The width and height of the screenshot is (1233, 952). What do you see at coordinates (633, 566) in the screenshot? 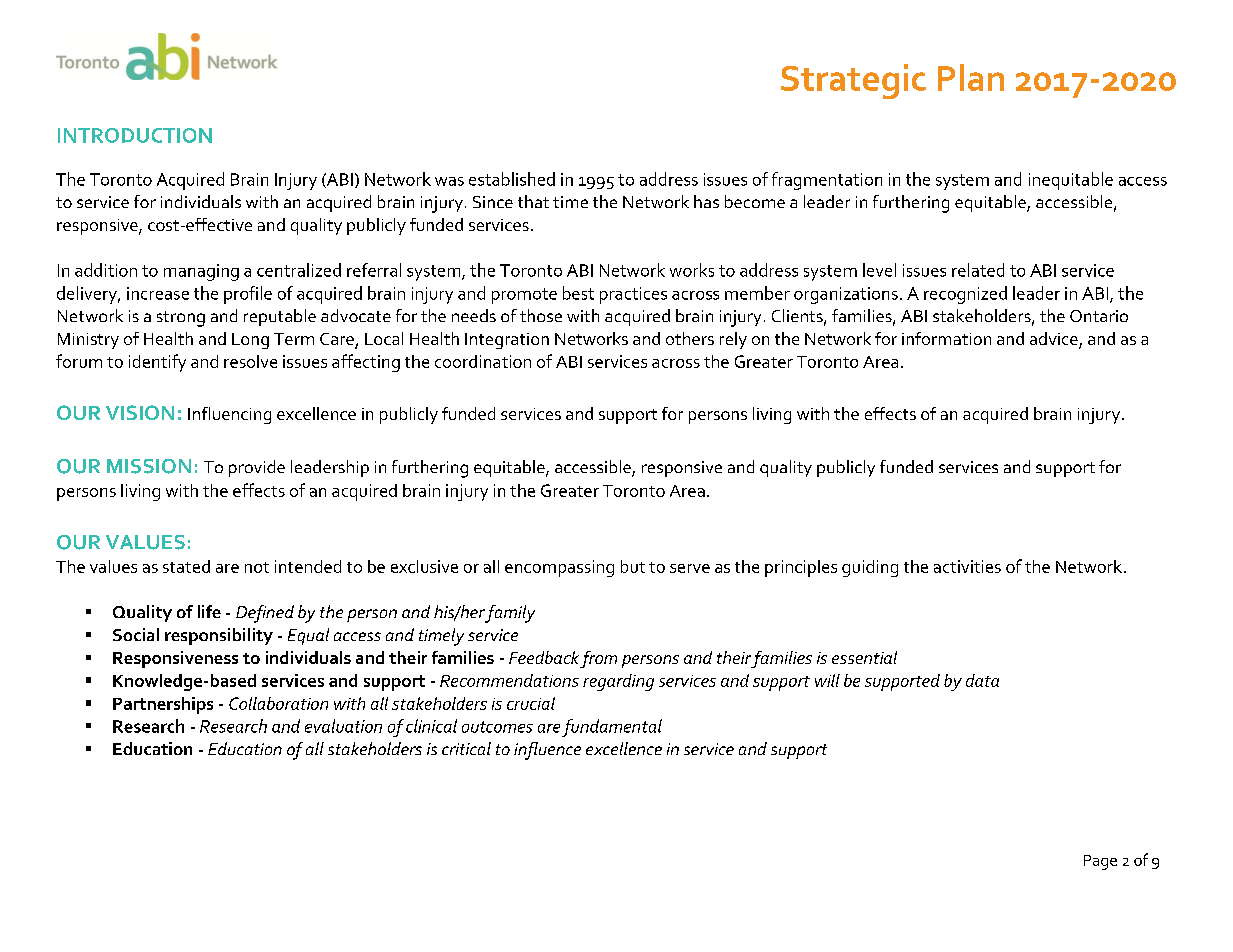
I see `but` at bounding box center [633, 566].
